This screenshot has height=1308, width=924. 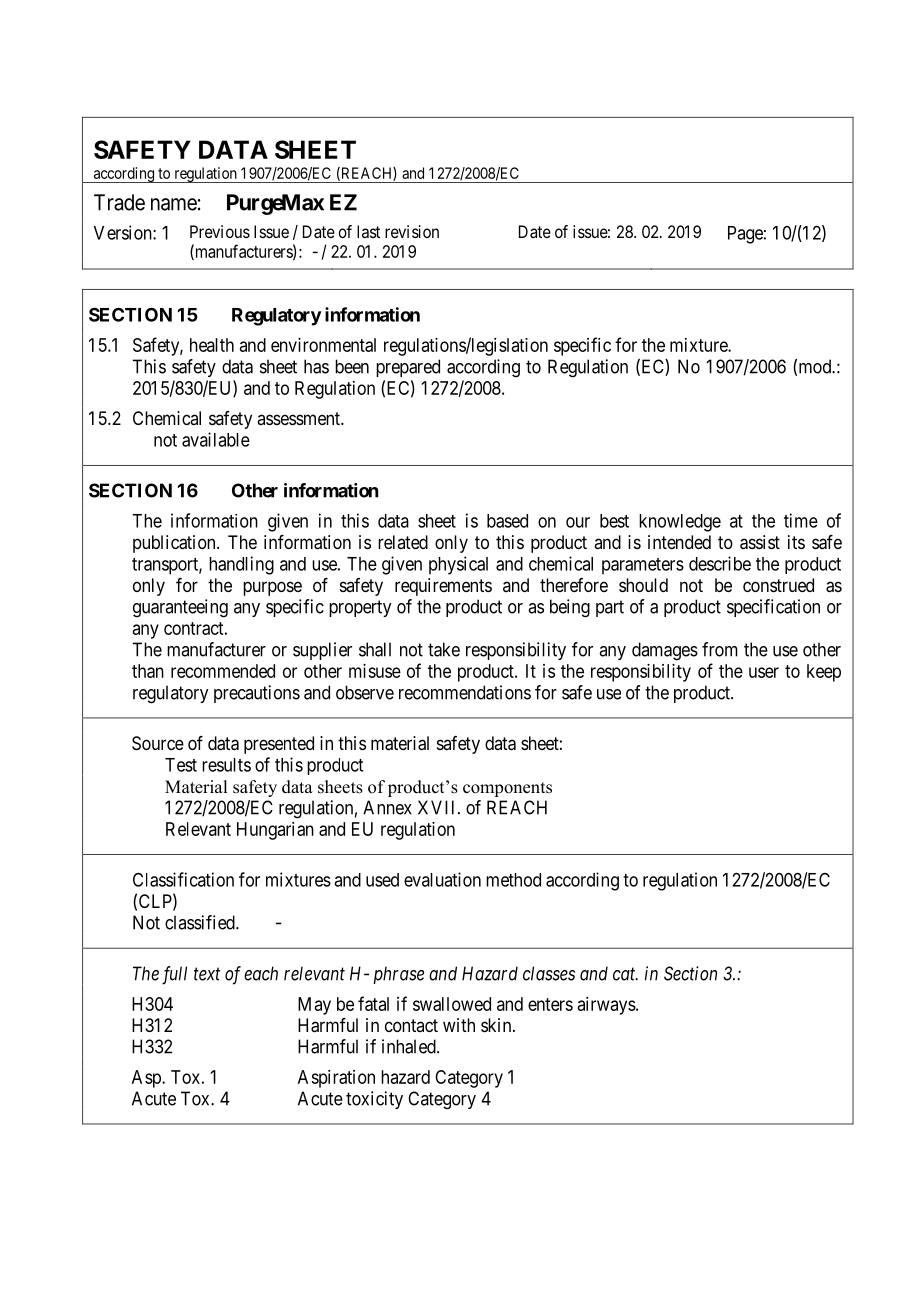 I want to click on time, so click(x=801, y=520).
